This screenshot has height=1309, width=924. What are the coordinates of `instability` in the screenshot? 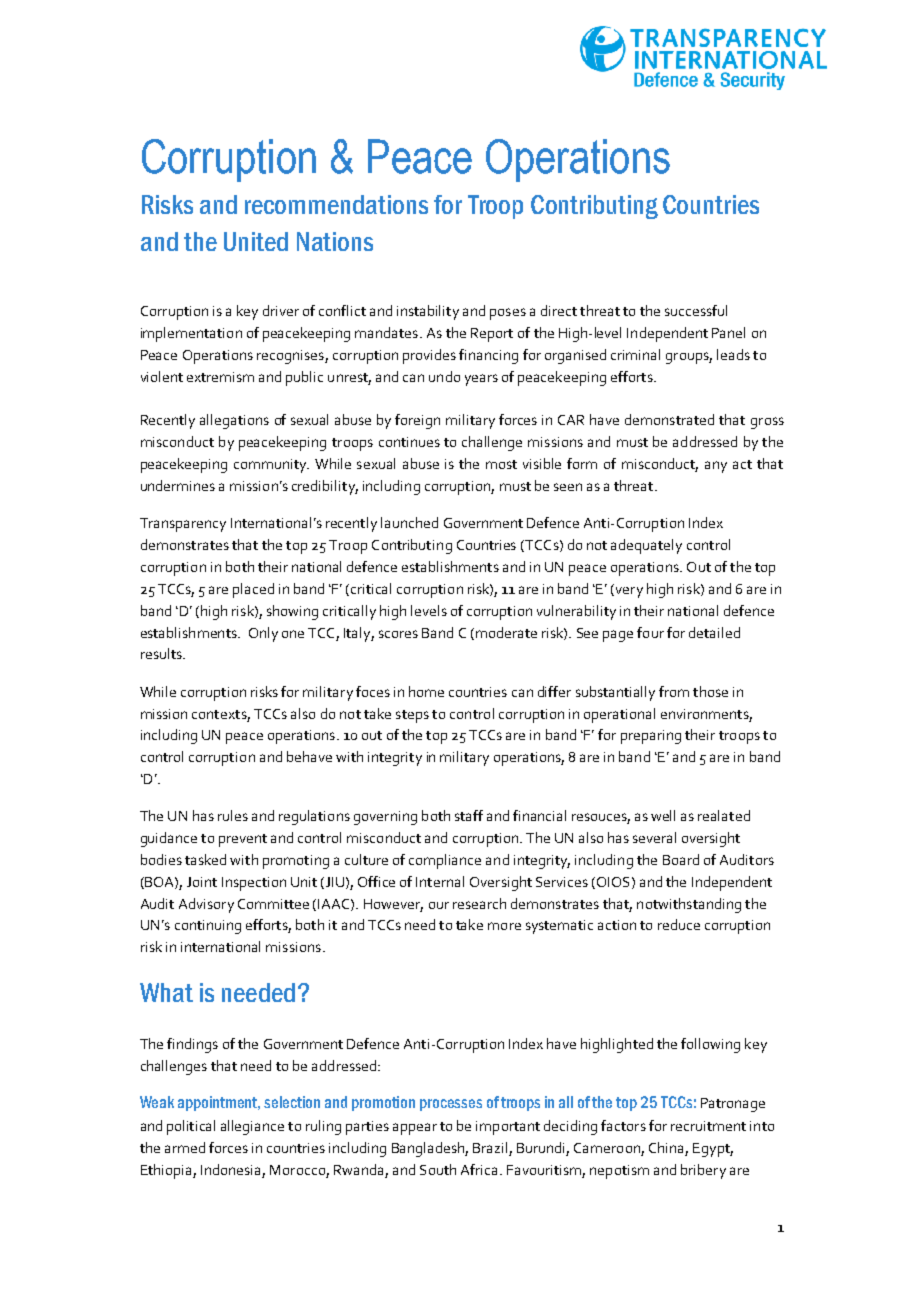 It's located at (428, 312).
